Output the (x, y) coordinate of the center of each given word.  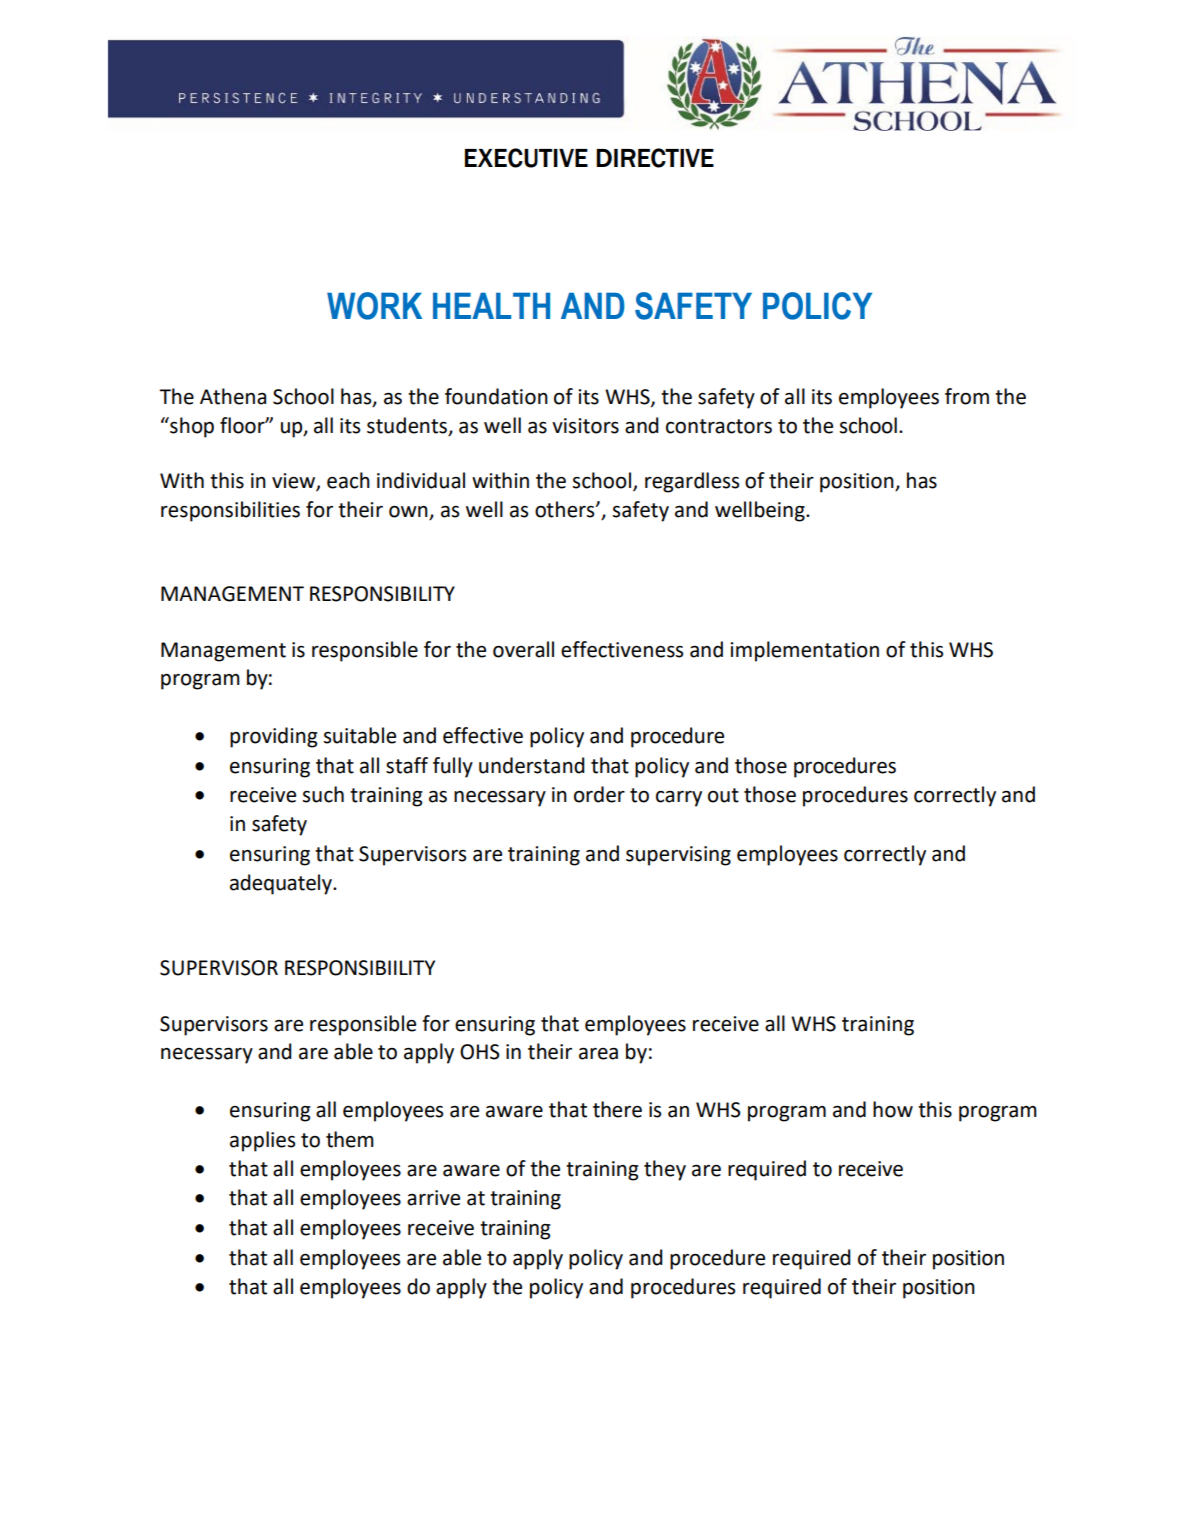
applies (262, 1141)
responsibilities (230, 511)
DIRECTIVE (655, 158)
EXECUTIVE (526, 158)
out (723, 795)
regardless (692, 482)
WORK (374, 306)
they (665, 1170)
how (893, 1109)
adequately (282, 884)
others (566, 509)
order (599, 794)
